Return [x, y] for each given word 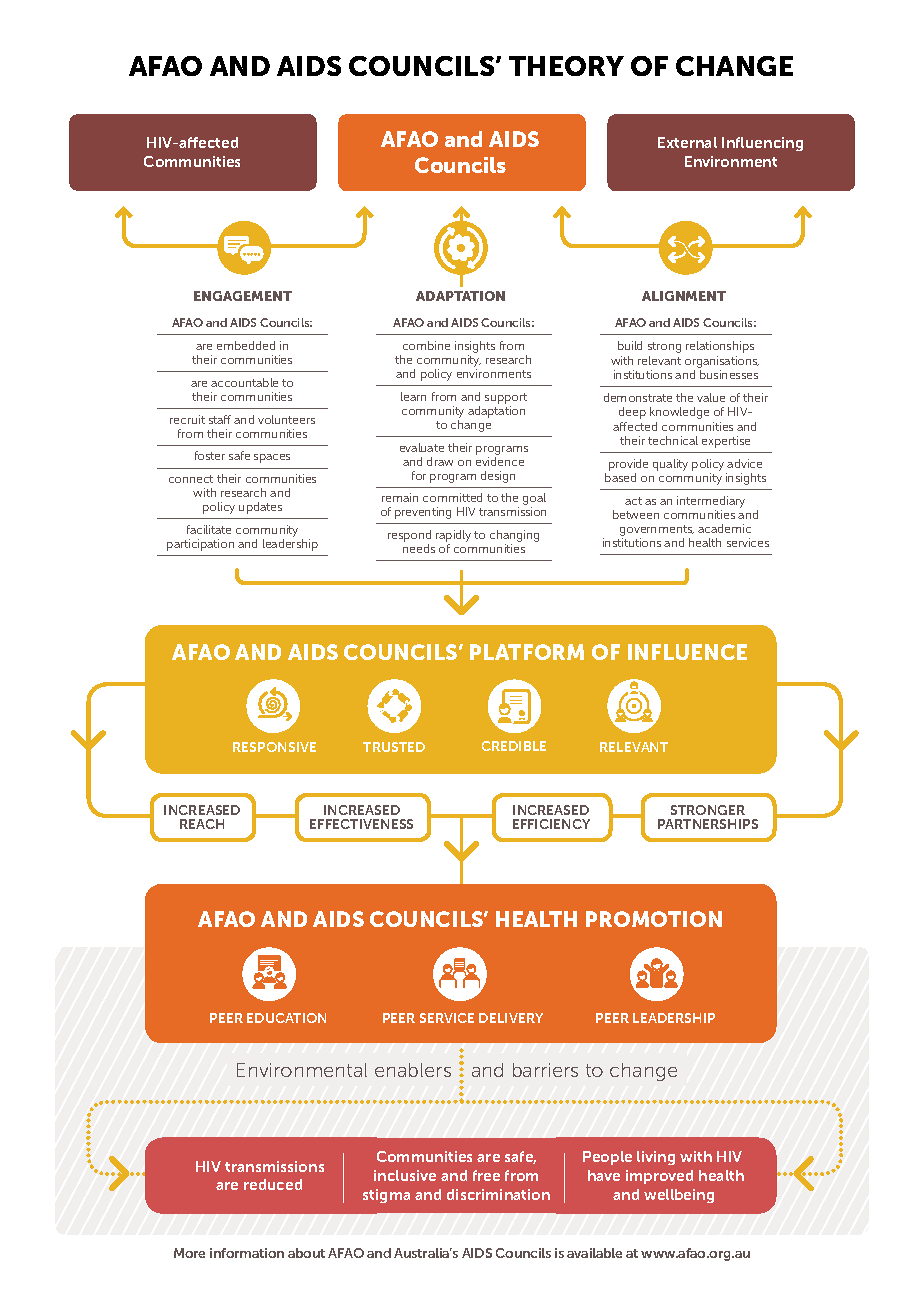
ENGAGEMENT [243, 296]
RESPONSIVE [274, 747]
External [687, 142]
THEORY [566, 66]
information [247, 1253]
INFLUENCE [687, 652]
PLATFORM [527, 652]
